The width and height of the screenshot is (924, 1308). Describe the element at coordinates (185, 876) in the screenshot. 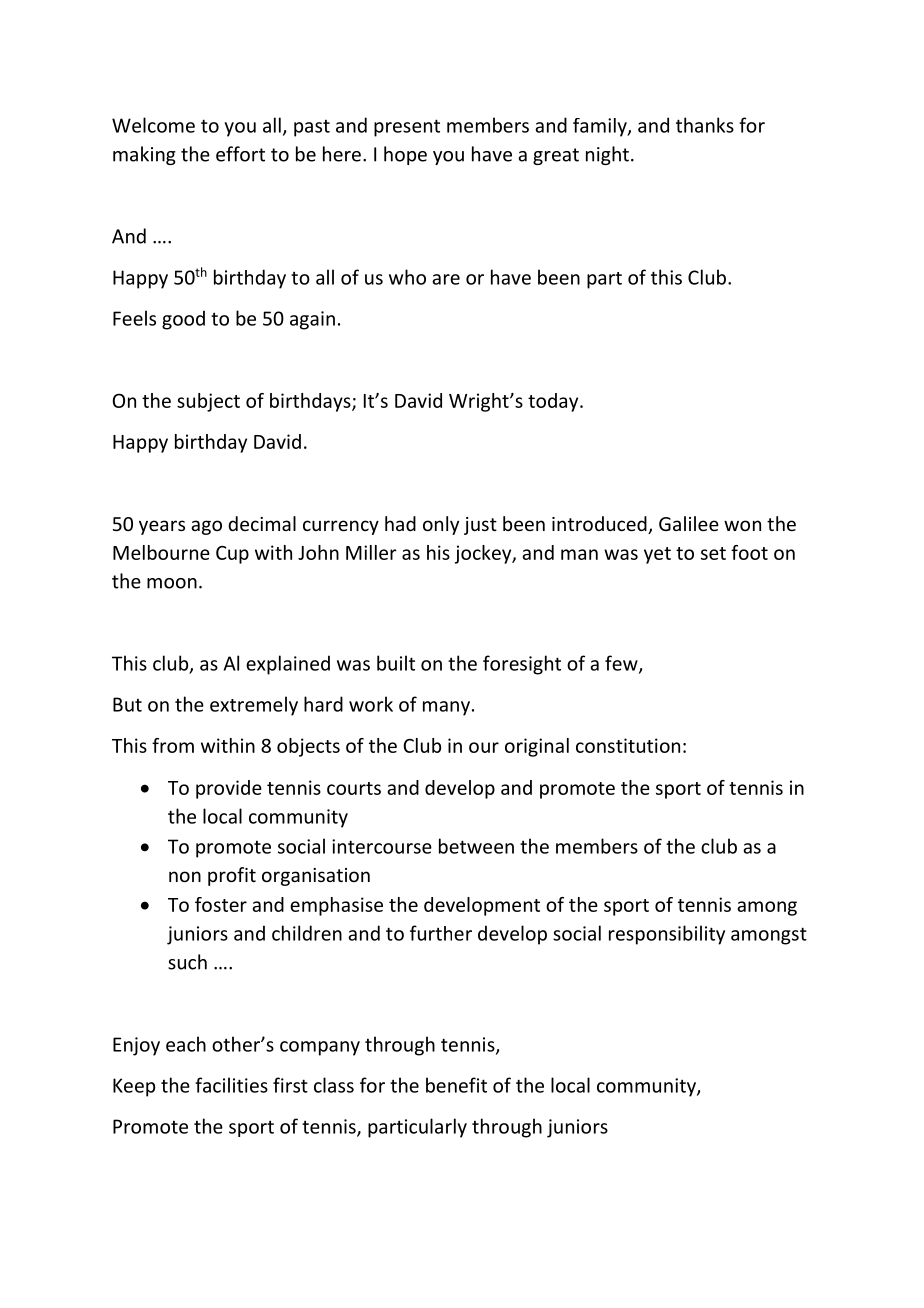

I see `non` at that location.
